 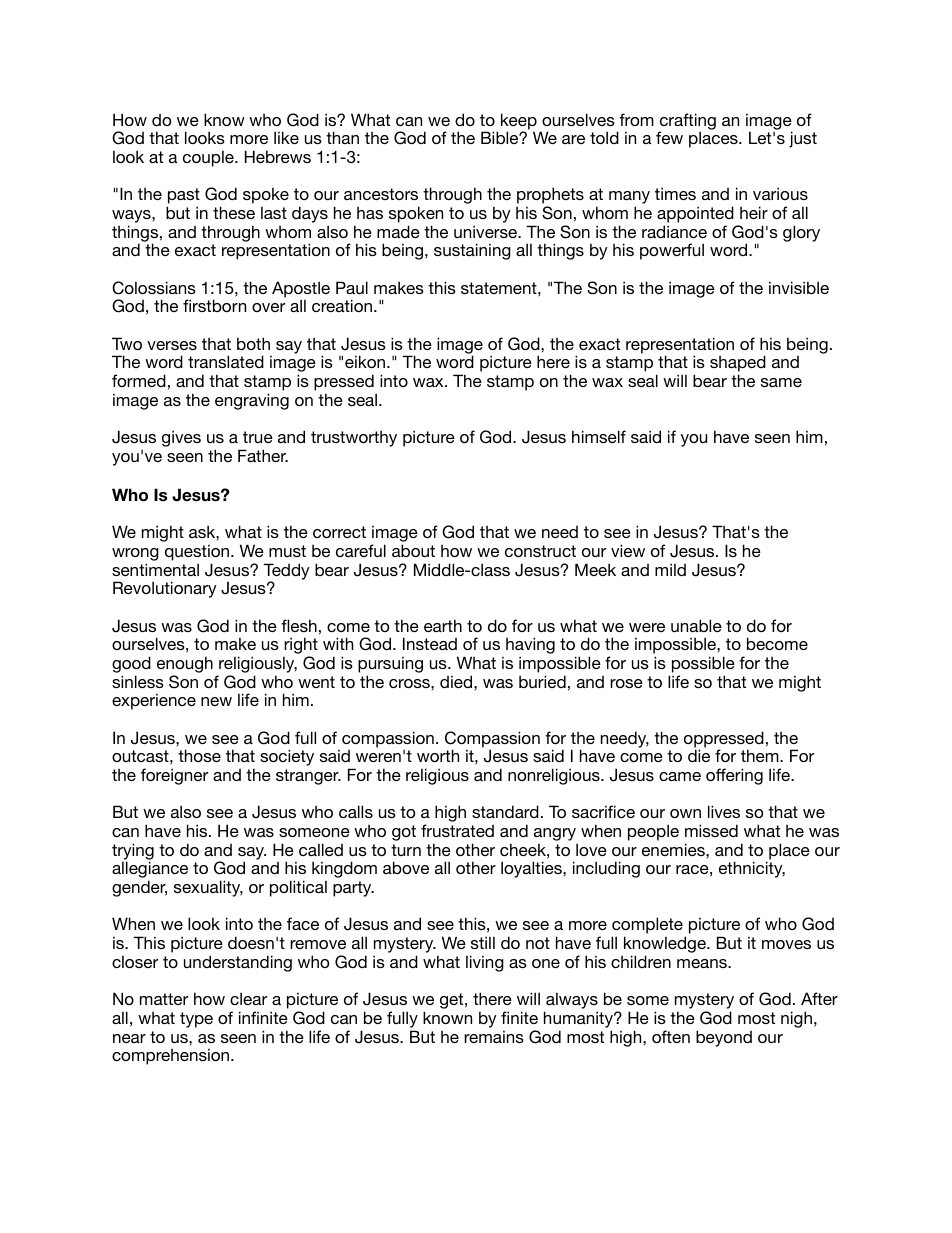 What do you see at coordinates (519, 122) in the image?
I see `keep` at bounding box center [519, 122].
